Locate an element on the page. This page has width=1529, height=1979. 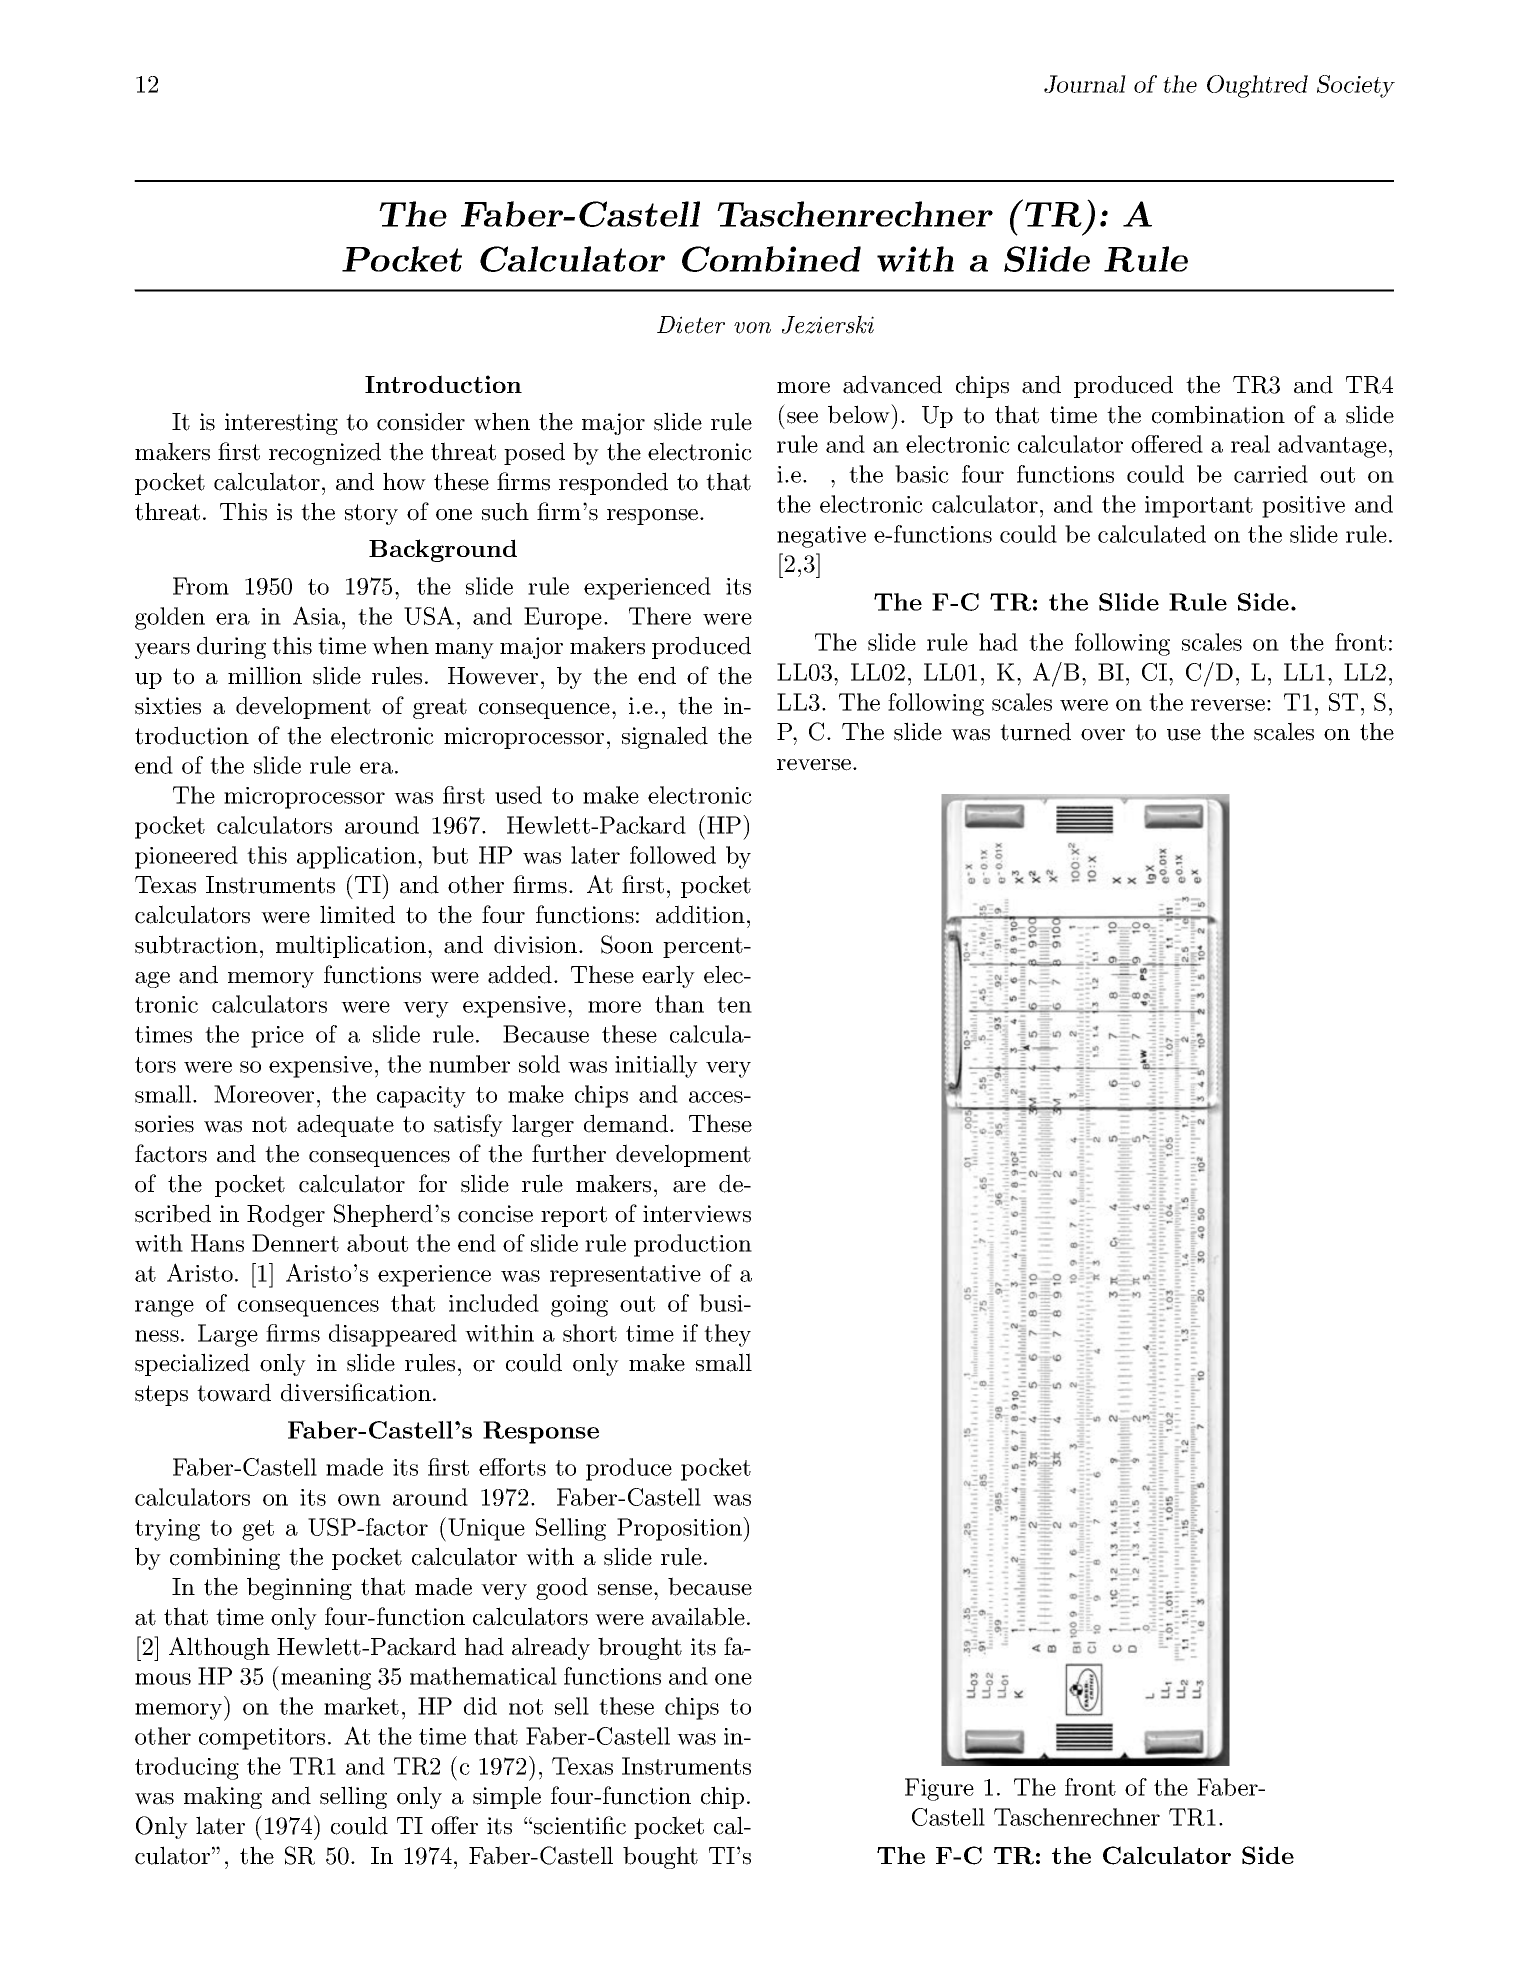
multiplication is located at coordinates (351, 946).
